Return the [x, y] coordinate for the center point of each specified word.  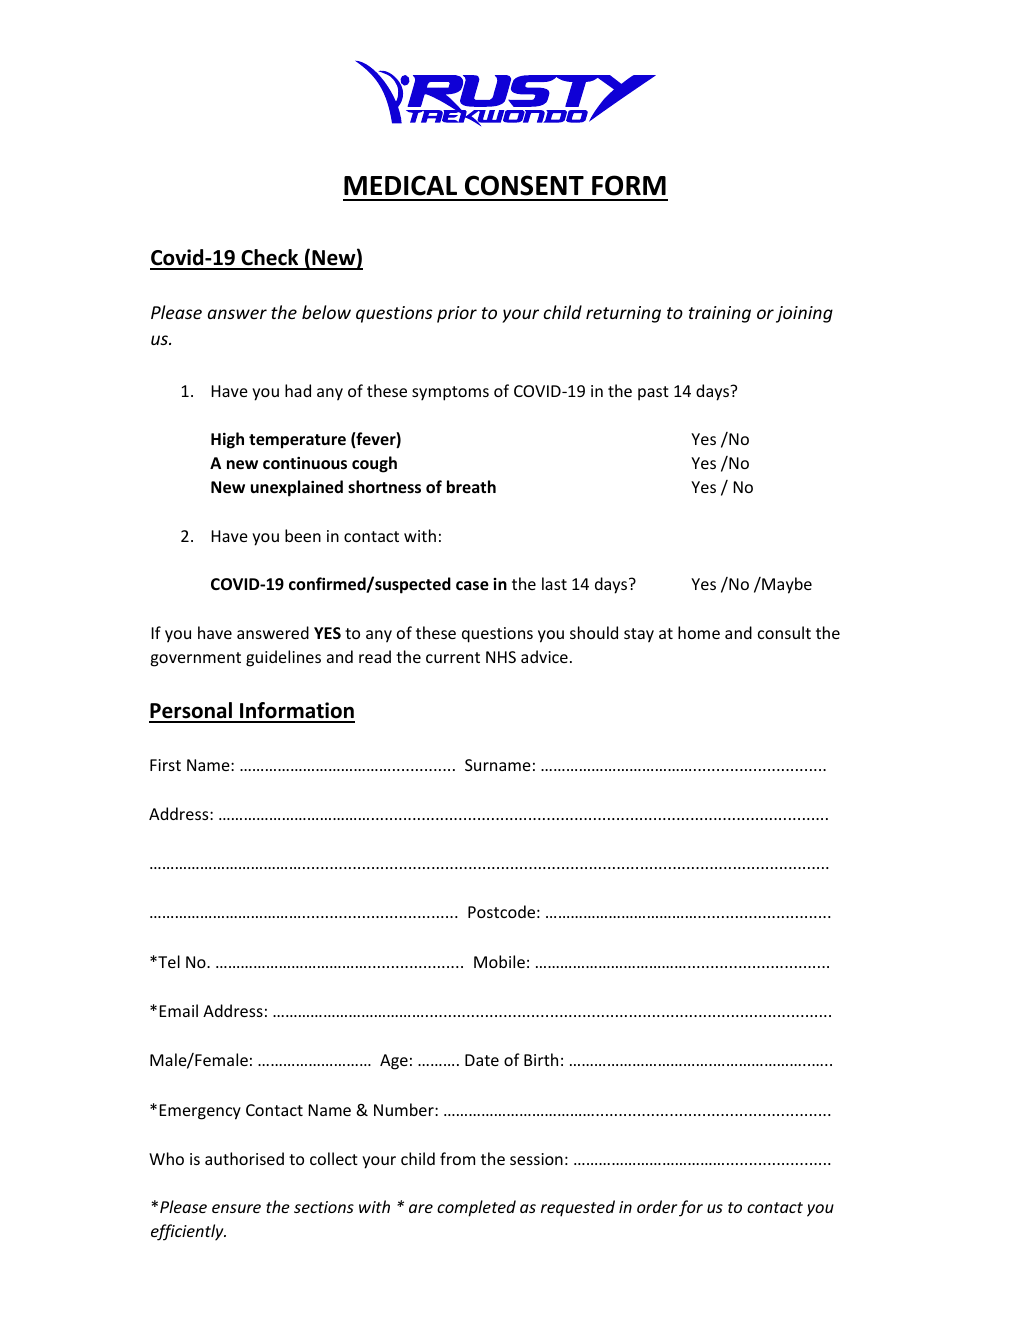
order [657, 1206]
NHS [501, 657]
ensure [236, 1208]
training [720, 314]
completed [476, 1208]
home [699, 632]
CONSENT [524, 185]
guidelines [283, 658]
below [326, 312]
